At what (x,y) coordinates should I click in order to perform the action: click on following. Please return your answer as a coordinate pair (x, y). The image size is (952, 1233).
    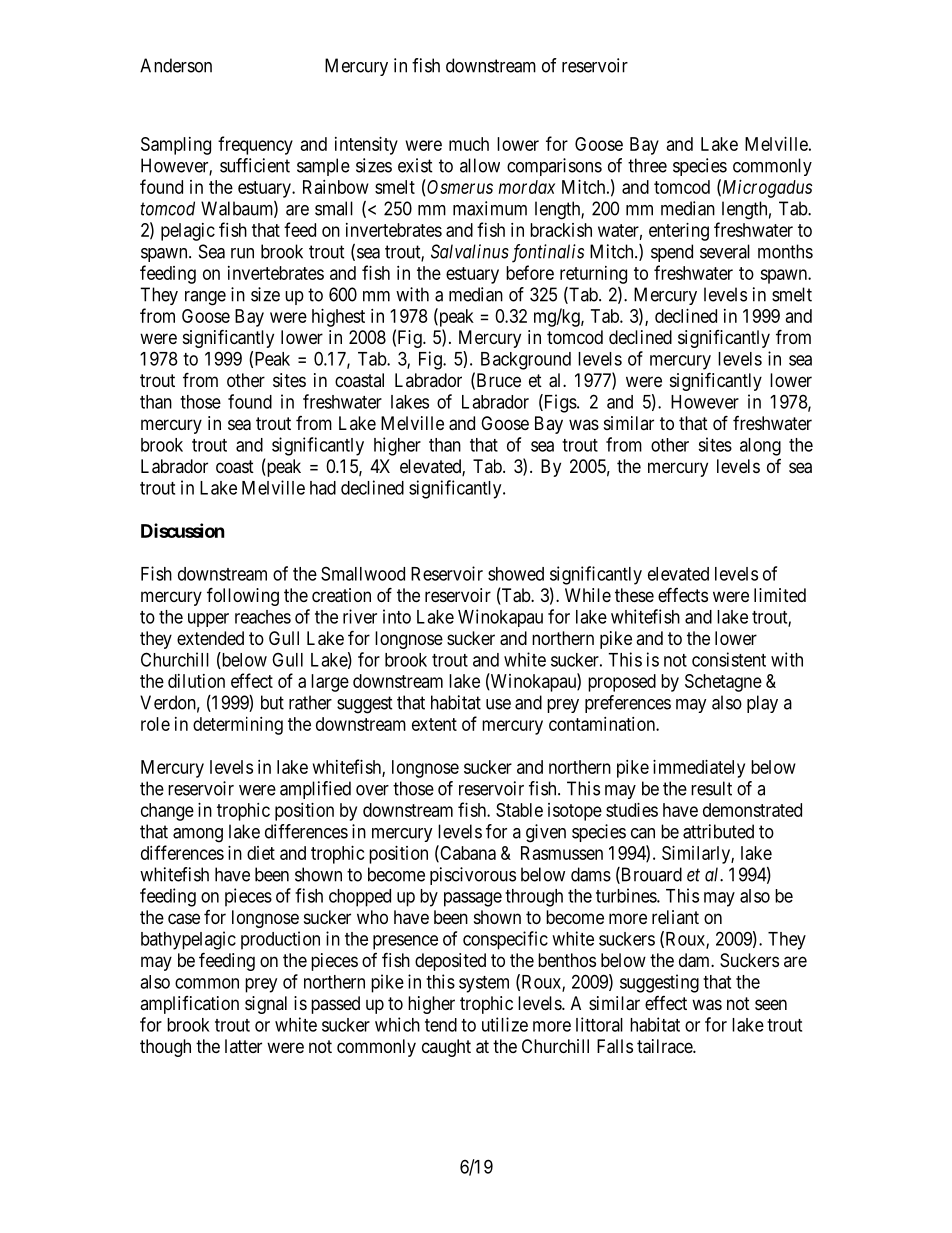
    Looking at the image, I should click on (243, 596).
